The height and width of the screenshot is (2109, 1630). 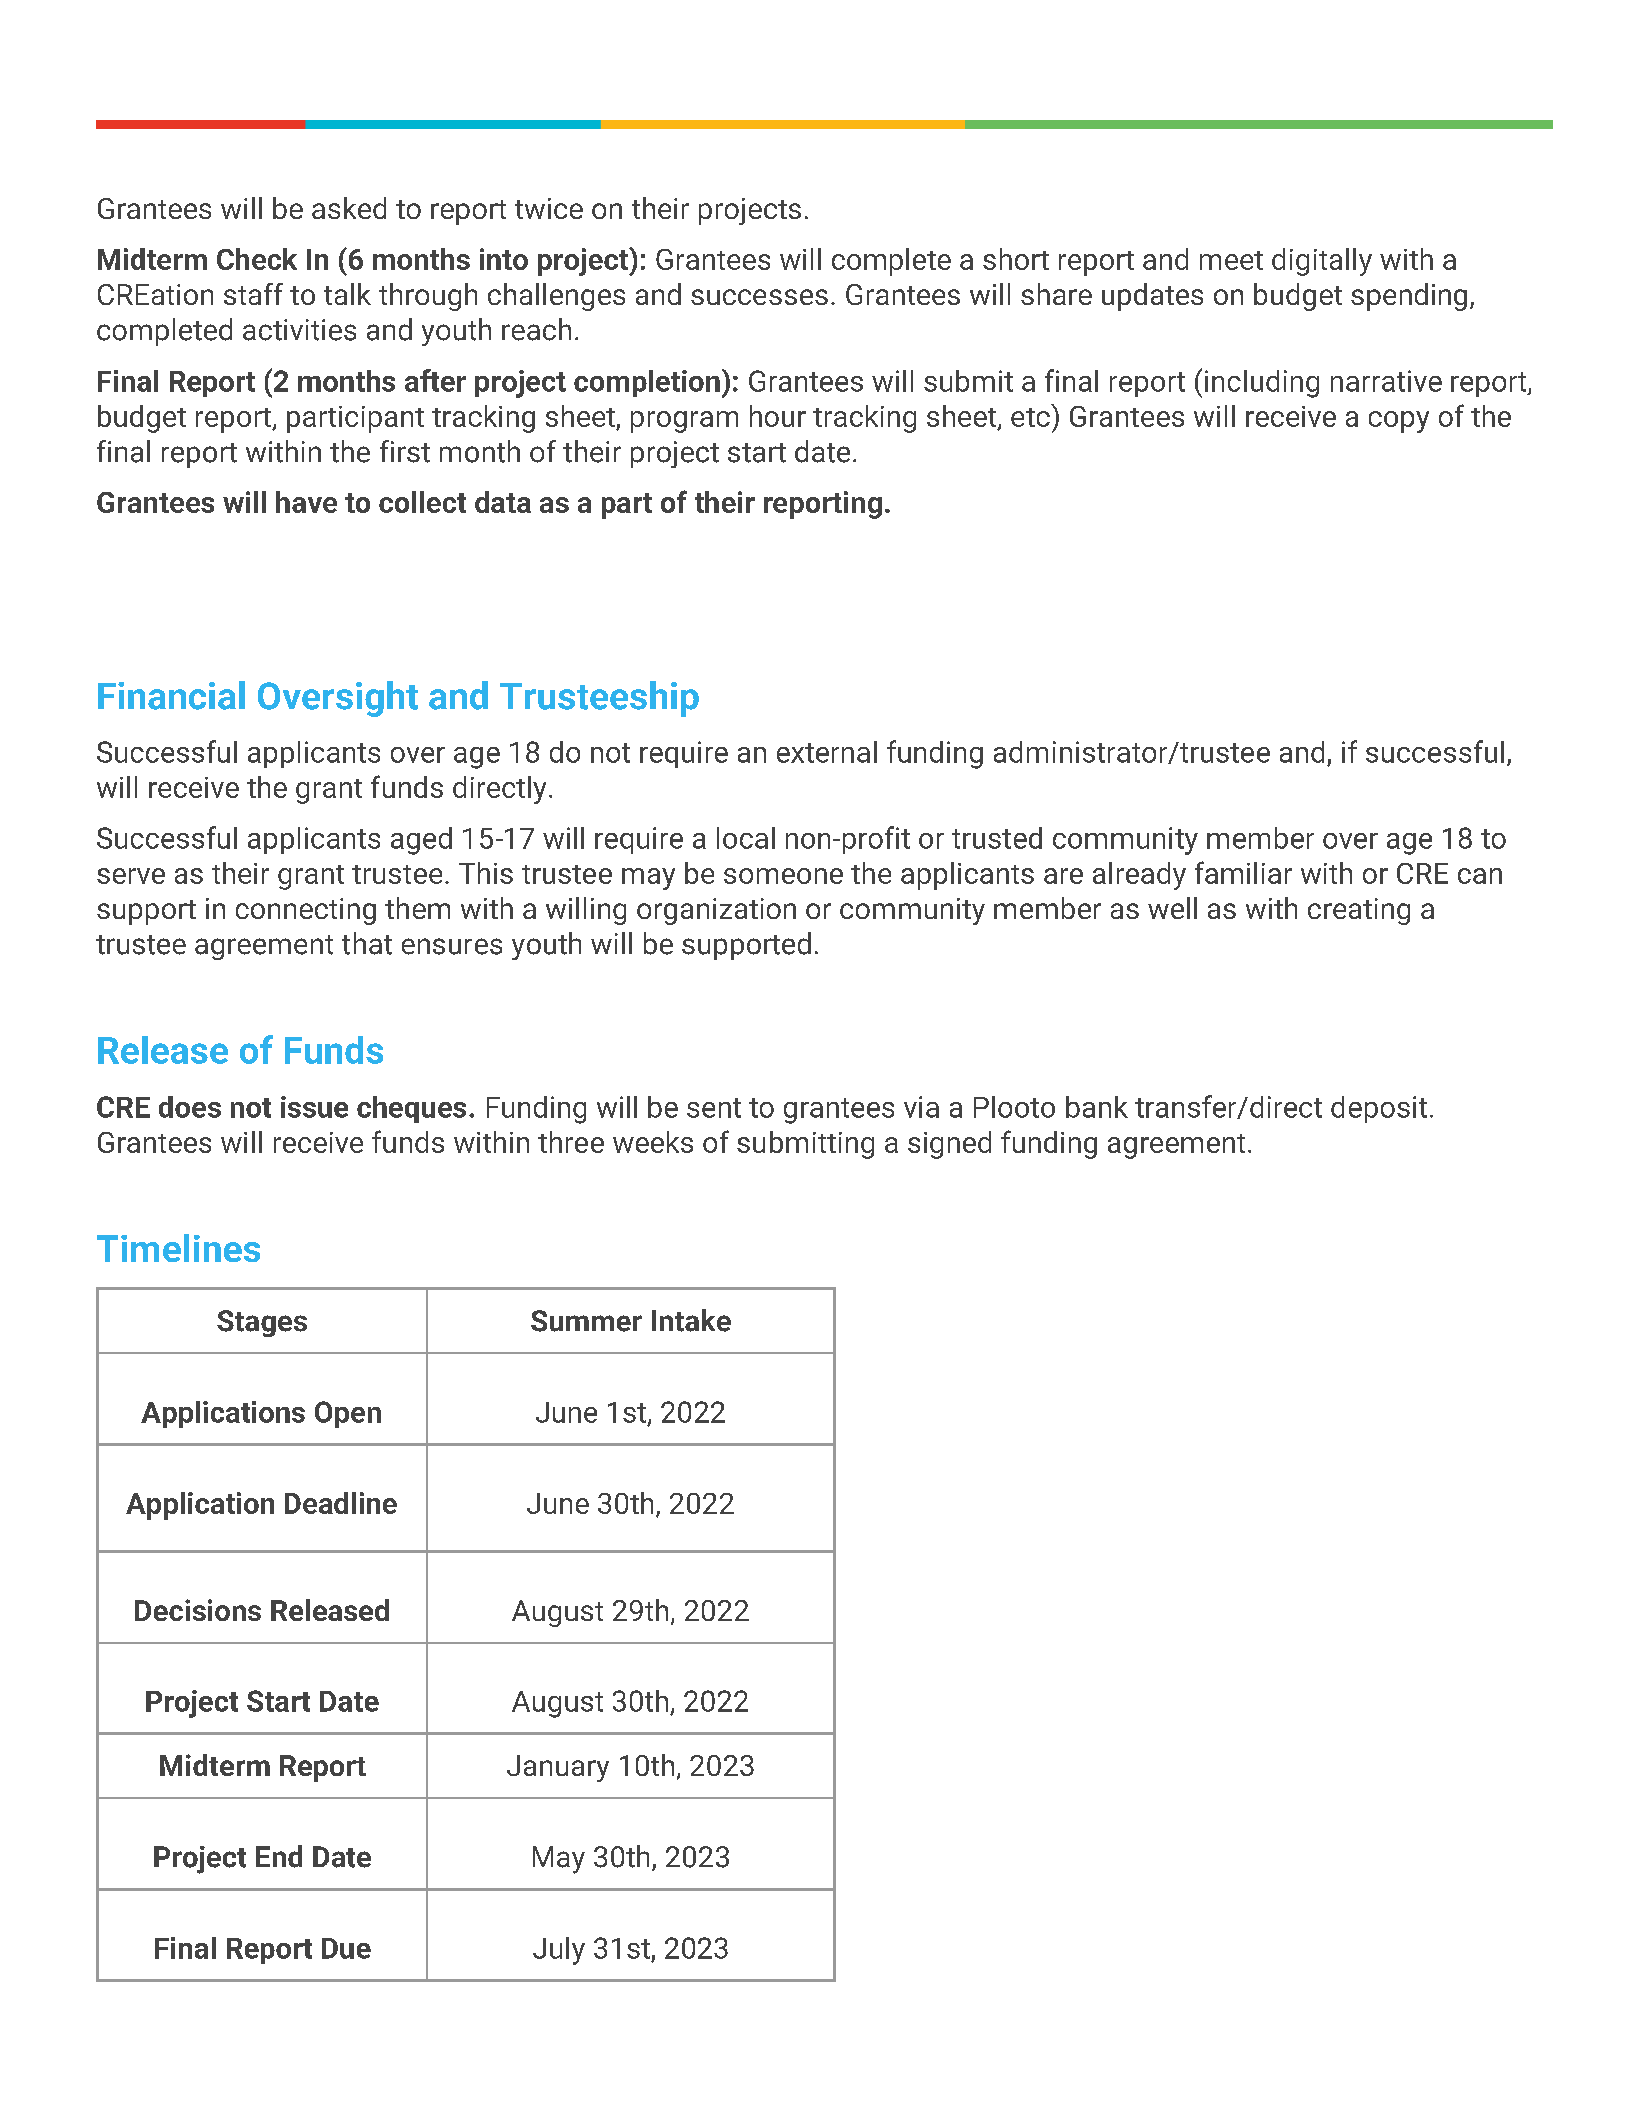 I want to click on meet, so click(x=1231, y=260).
